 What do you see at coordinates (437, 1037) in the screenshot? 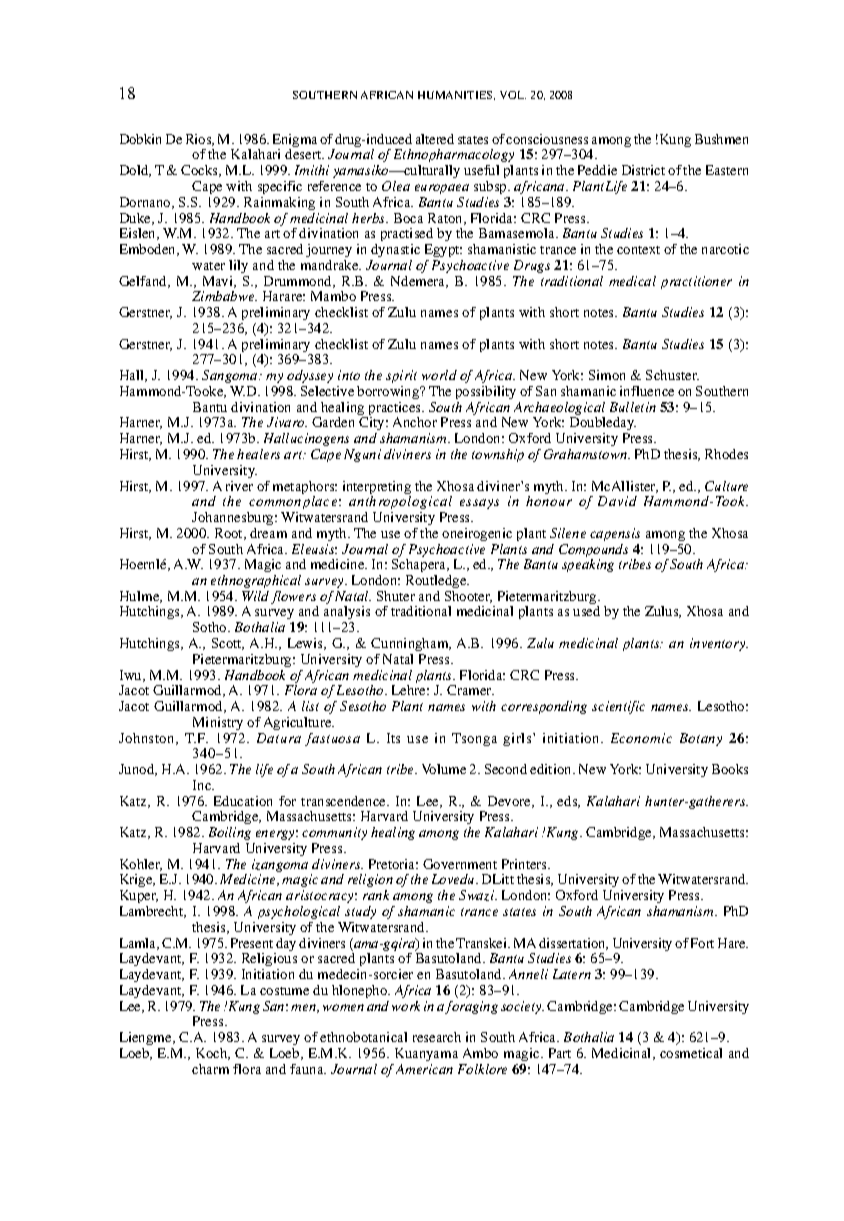
I see `research` at bounding box center [437, 1037].
